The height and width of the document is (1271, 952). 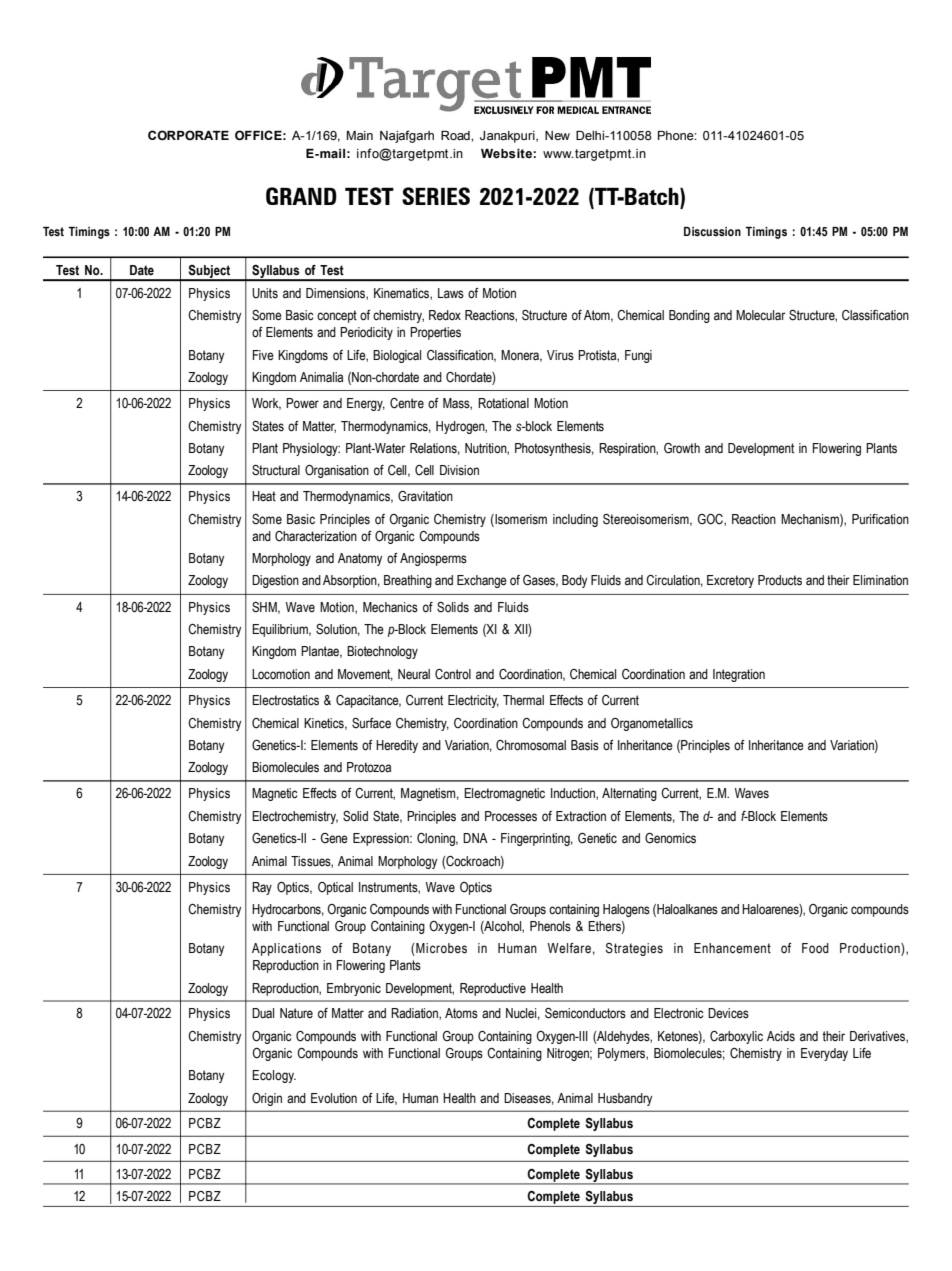 I want to click on Division, so click(x=459, y=470).
